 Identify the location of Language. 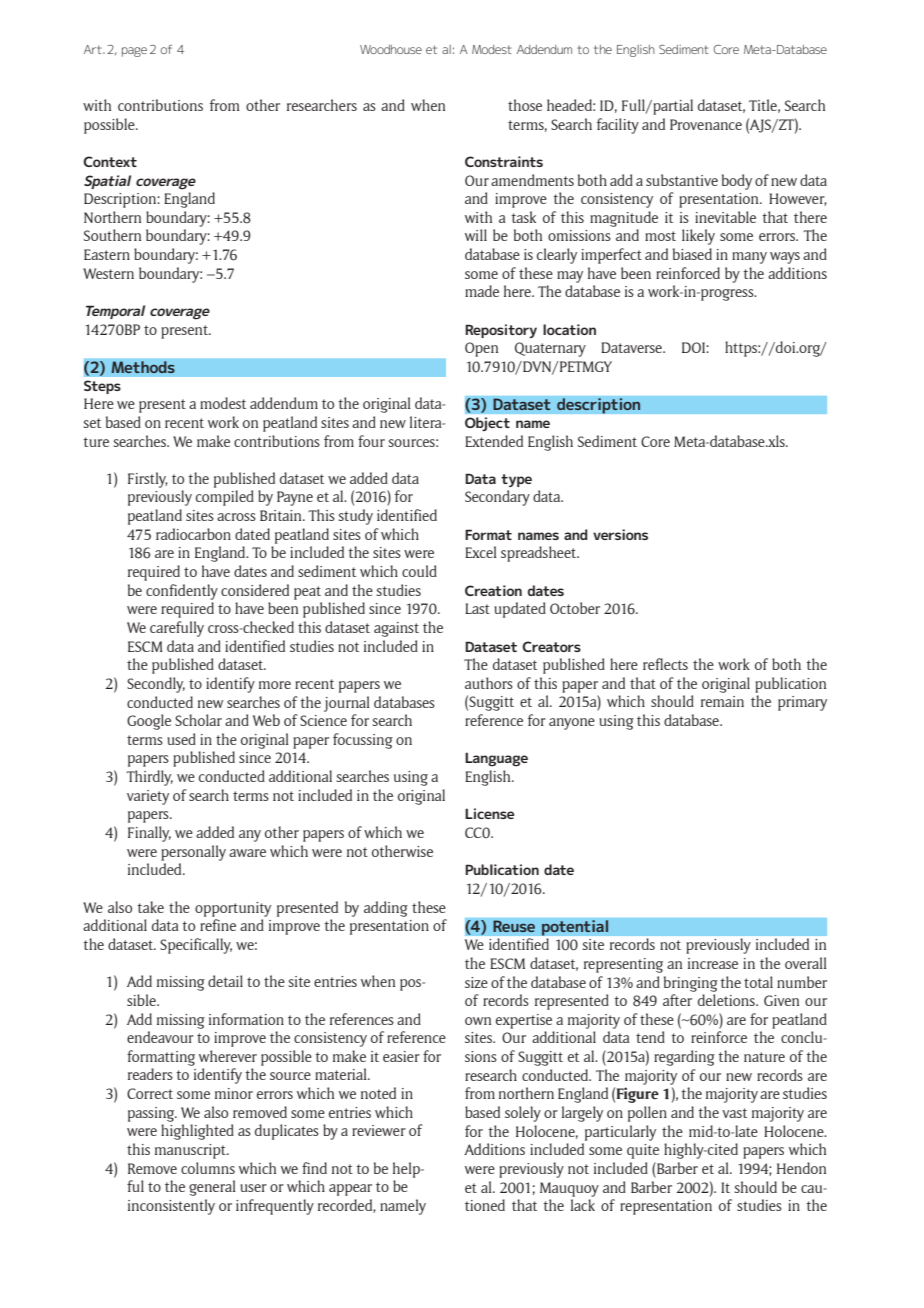
(496, 759).
